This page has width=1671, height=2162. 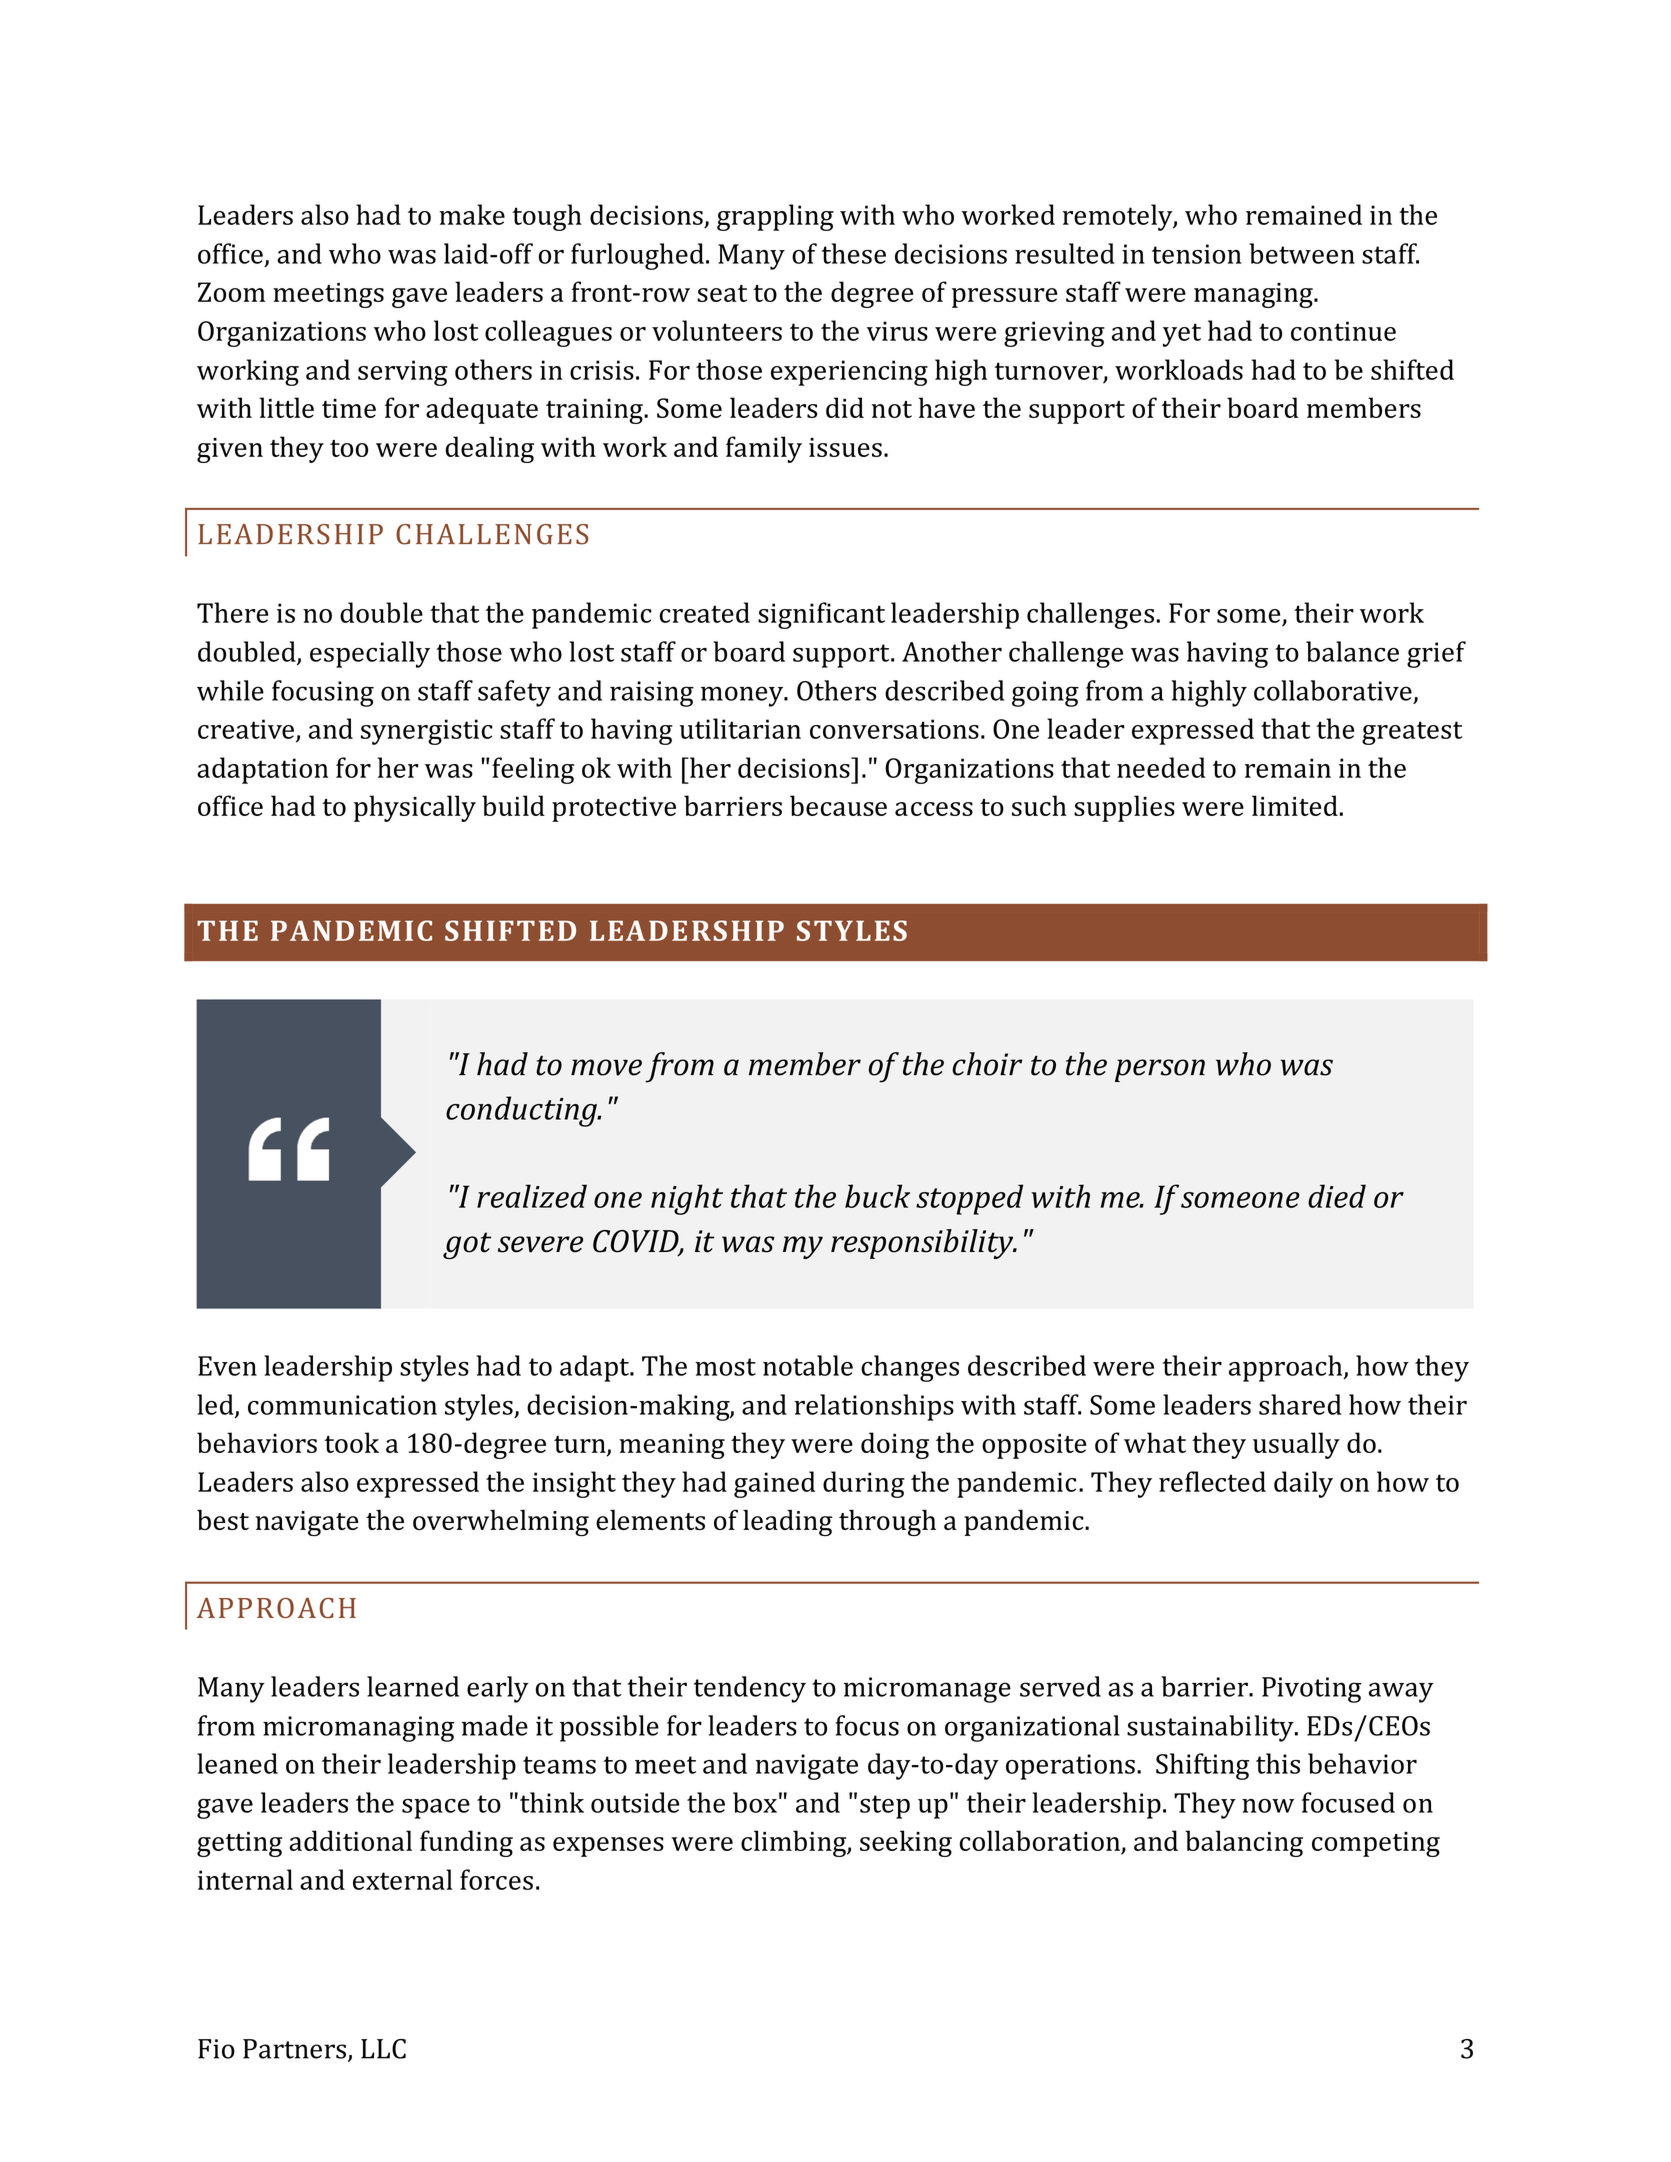 I want to click on seeking, so click(x=906, y=1843).
